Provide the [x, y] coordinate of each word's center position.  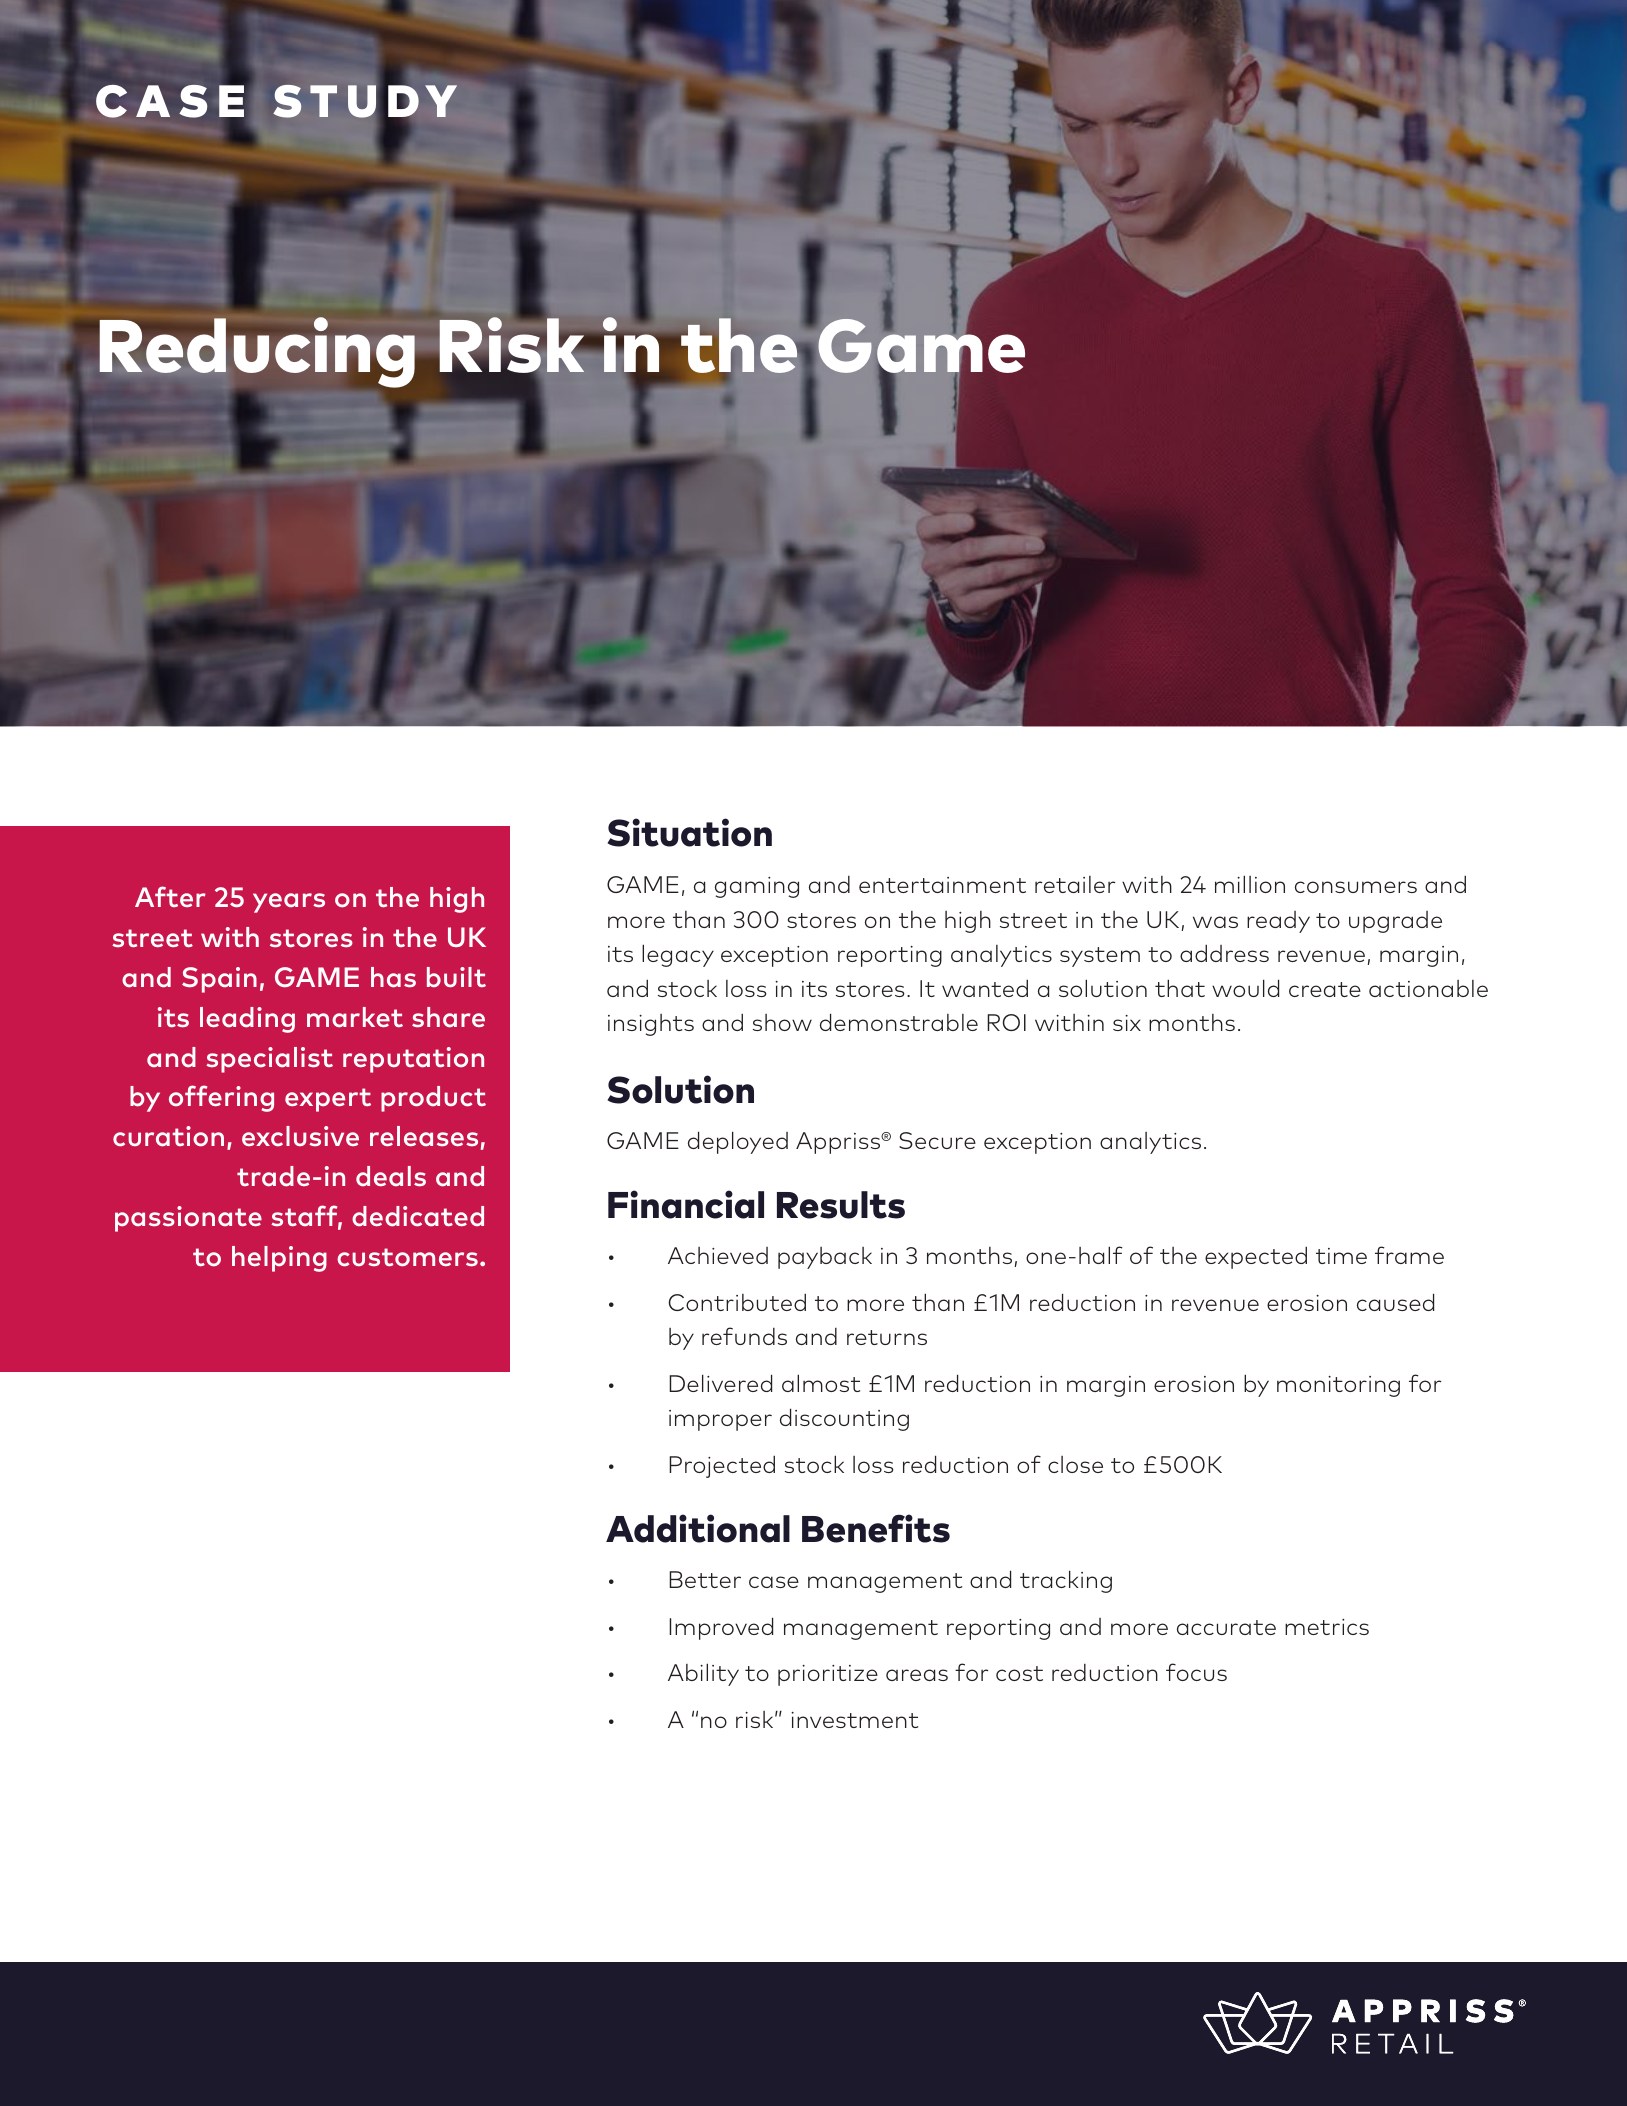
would [1245, 988]
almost [821, 1383]
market [355, 1017]
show [782, 1022]
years [289, 903]
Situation [690, 832]
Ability [703, 1674]
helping [279, 1259]
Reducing [257, 352]
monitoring [1338, 1386]
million [1250, 884]
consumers [1356, 887]
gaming [757, 887]
